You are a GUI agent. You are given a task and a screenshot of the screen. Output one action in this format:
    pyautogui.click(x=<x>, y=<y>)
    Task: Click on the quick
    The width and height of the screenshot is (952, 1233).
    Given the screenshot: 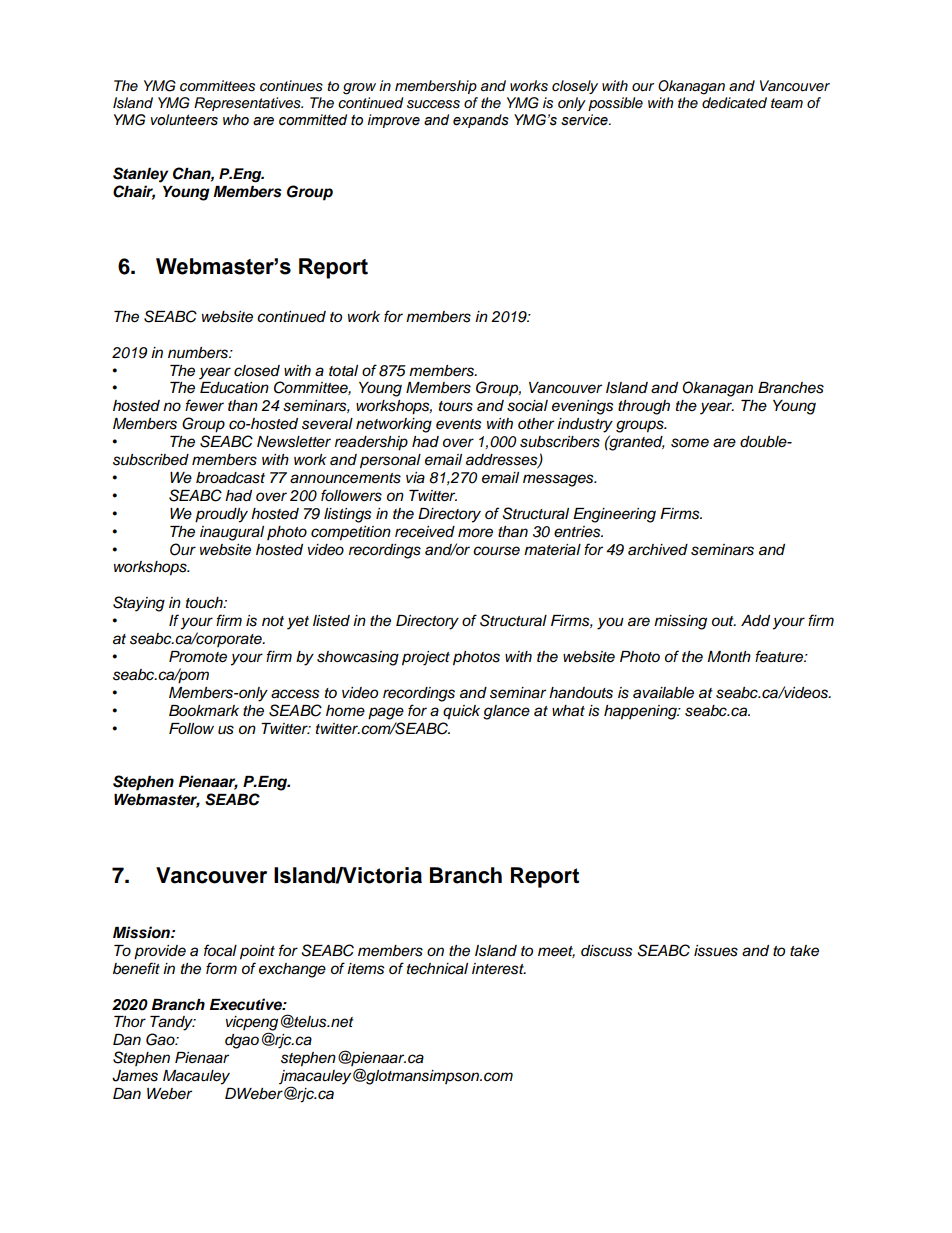 What is the action you would take?
    pyautogui.click(x=461, y=712)
